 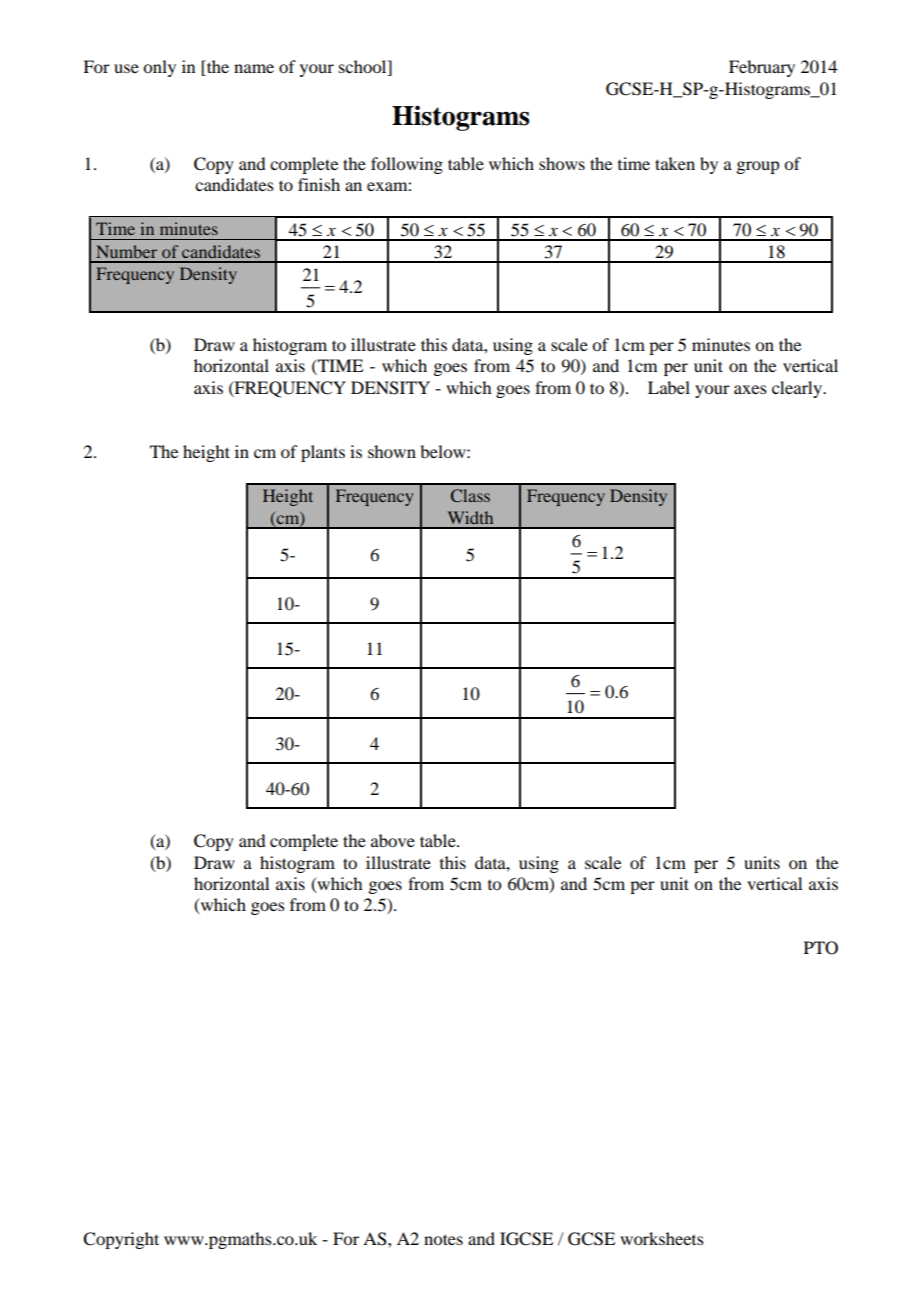 What do you see at coordinates (443, 1239) in the screenshot?
I see `notes` at bounding box center [443, 1239].
